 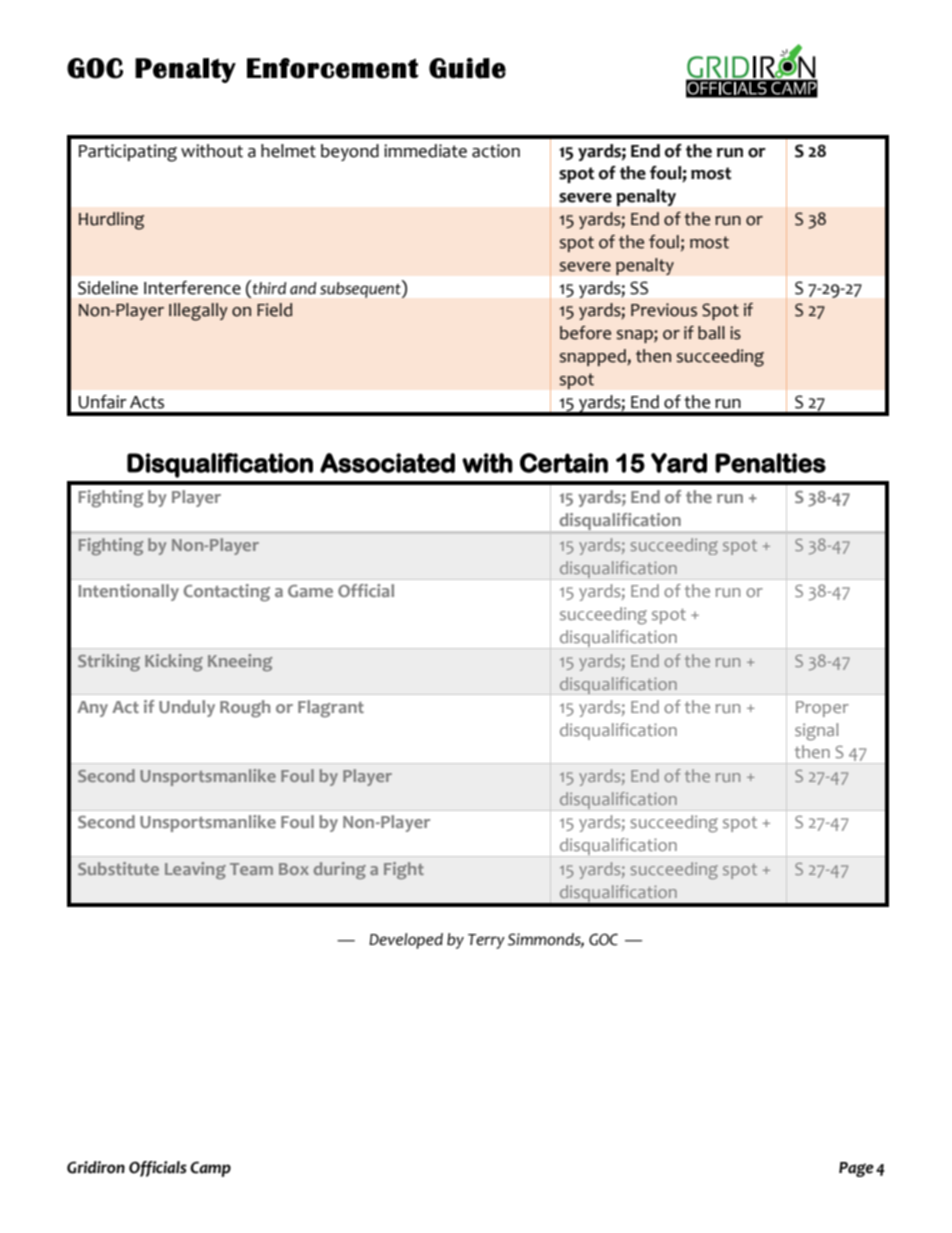 I want to click on Associated, so click(x=387, y=463).
